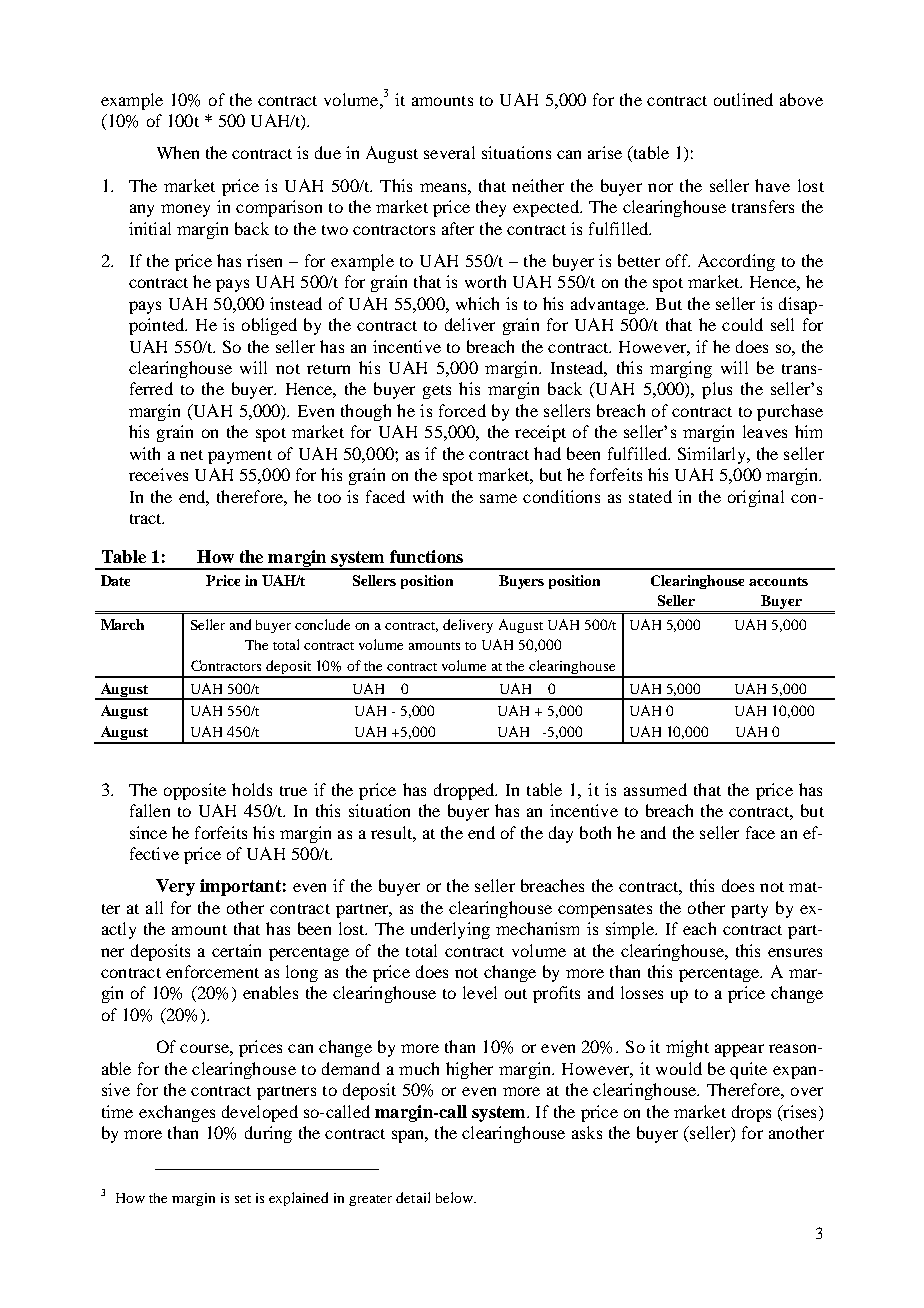  I want to click on accounts, so click(778, 581).
